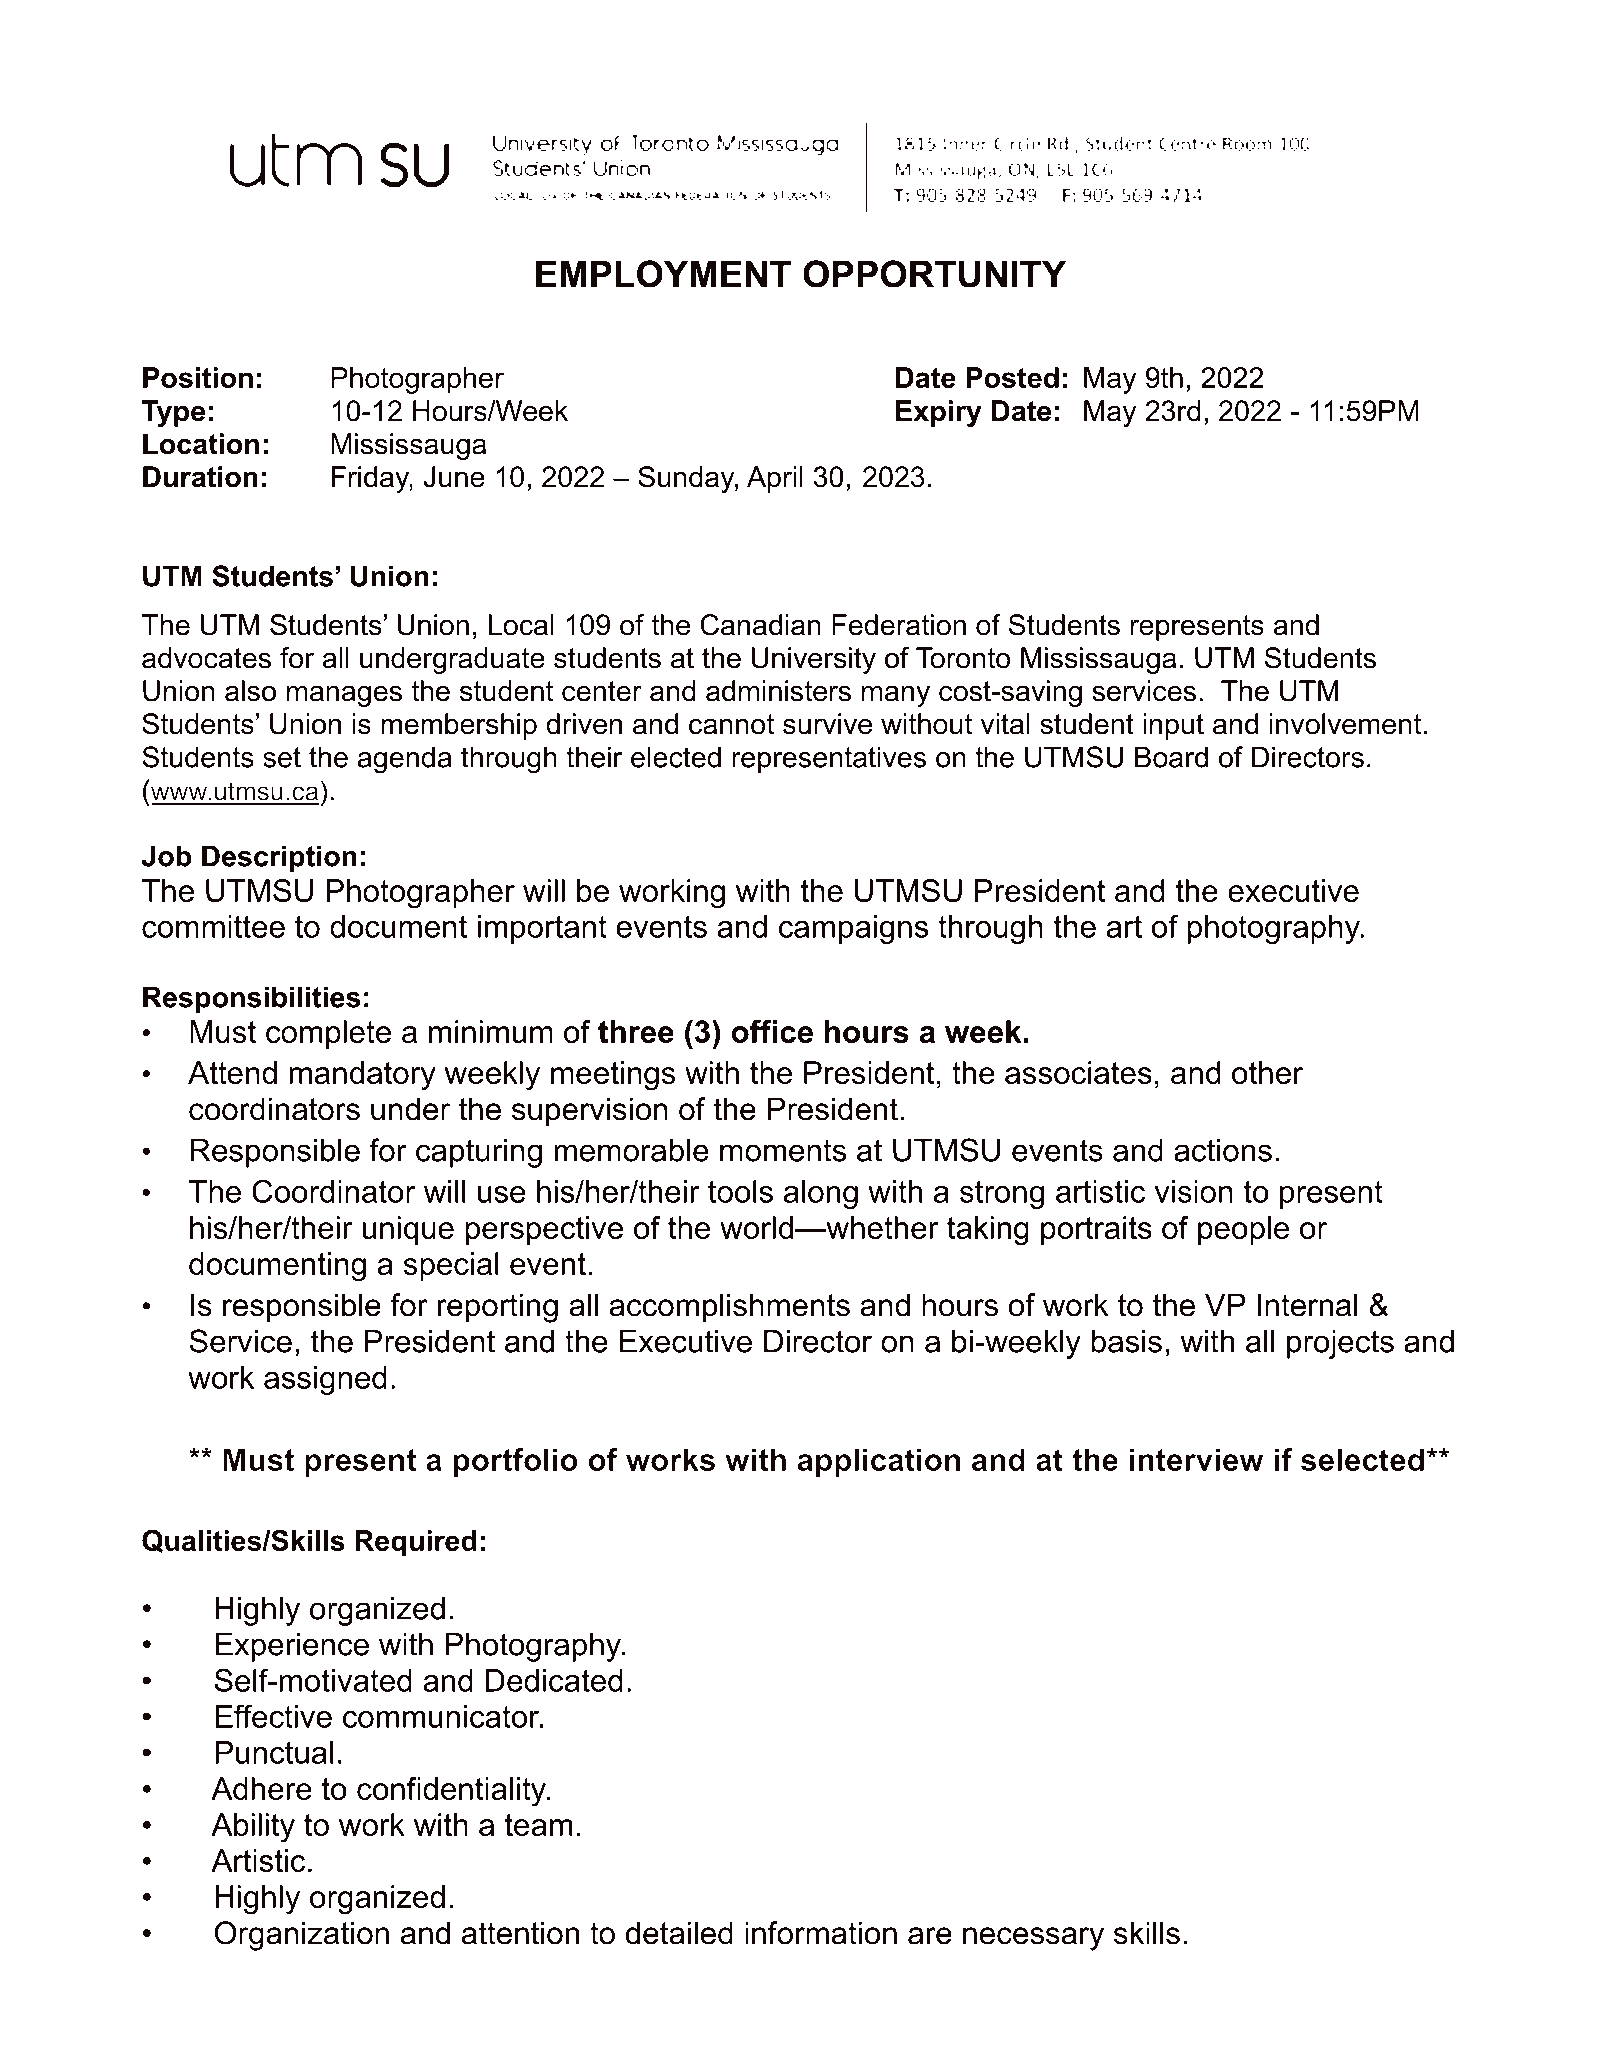 Image resolution: width=1600 pixels, height=2070 pixels. I want to click on Posted, so click(1012, 377).
